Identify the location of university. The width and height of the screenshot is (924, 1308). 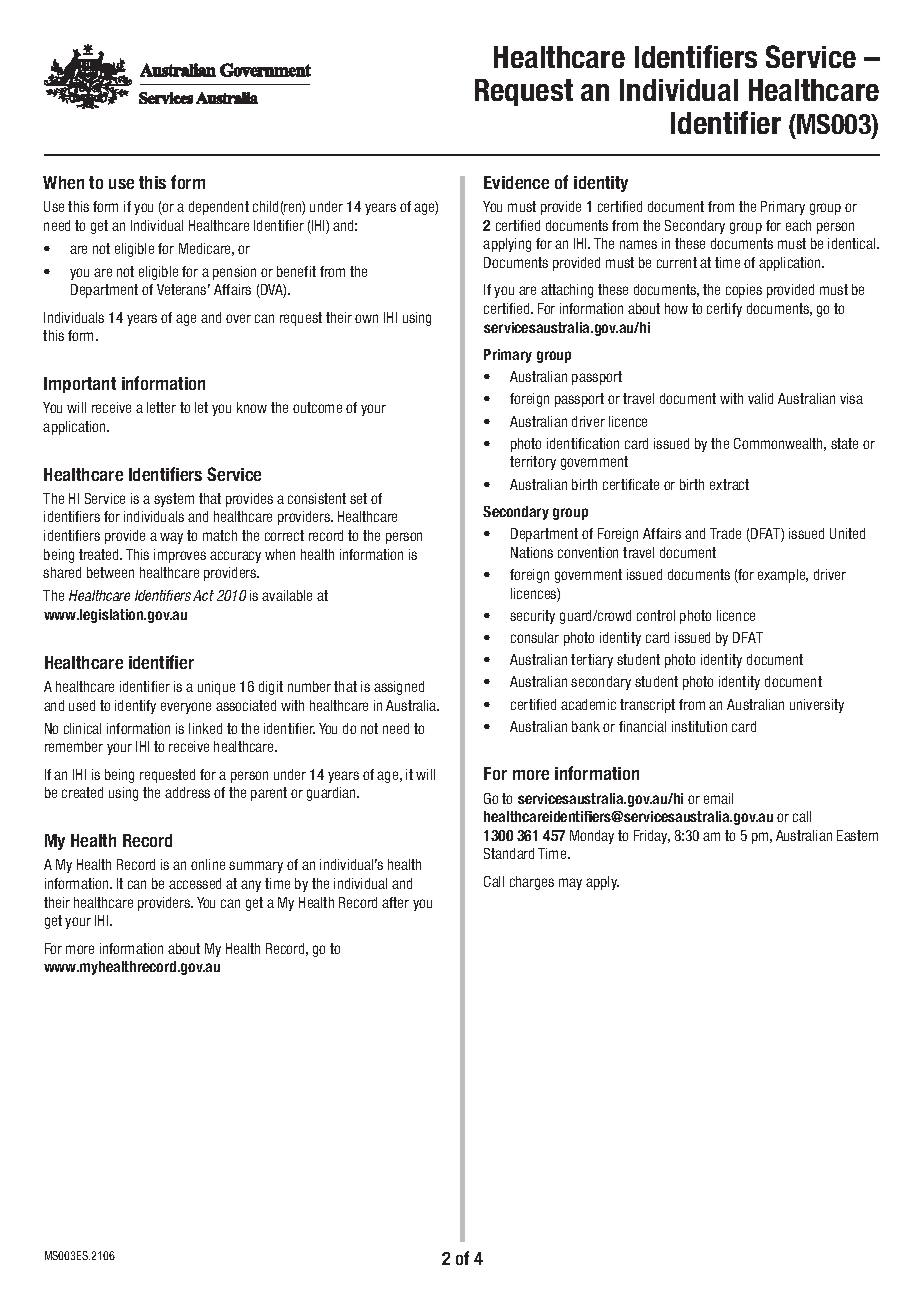
(817, 706).
